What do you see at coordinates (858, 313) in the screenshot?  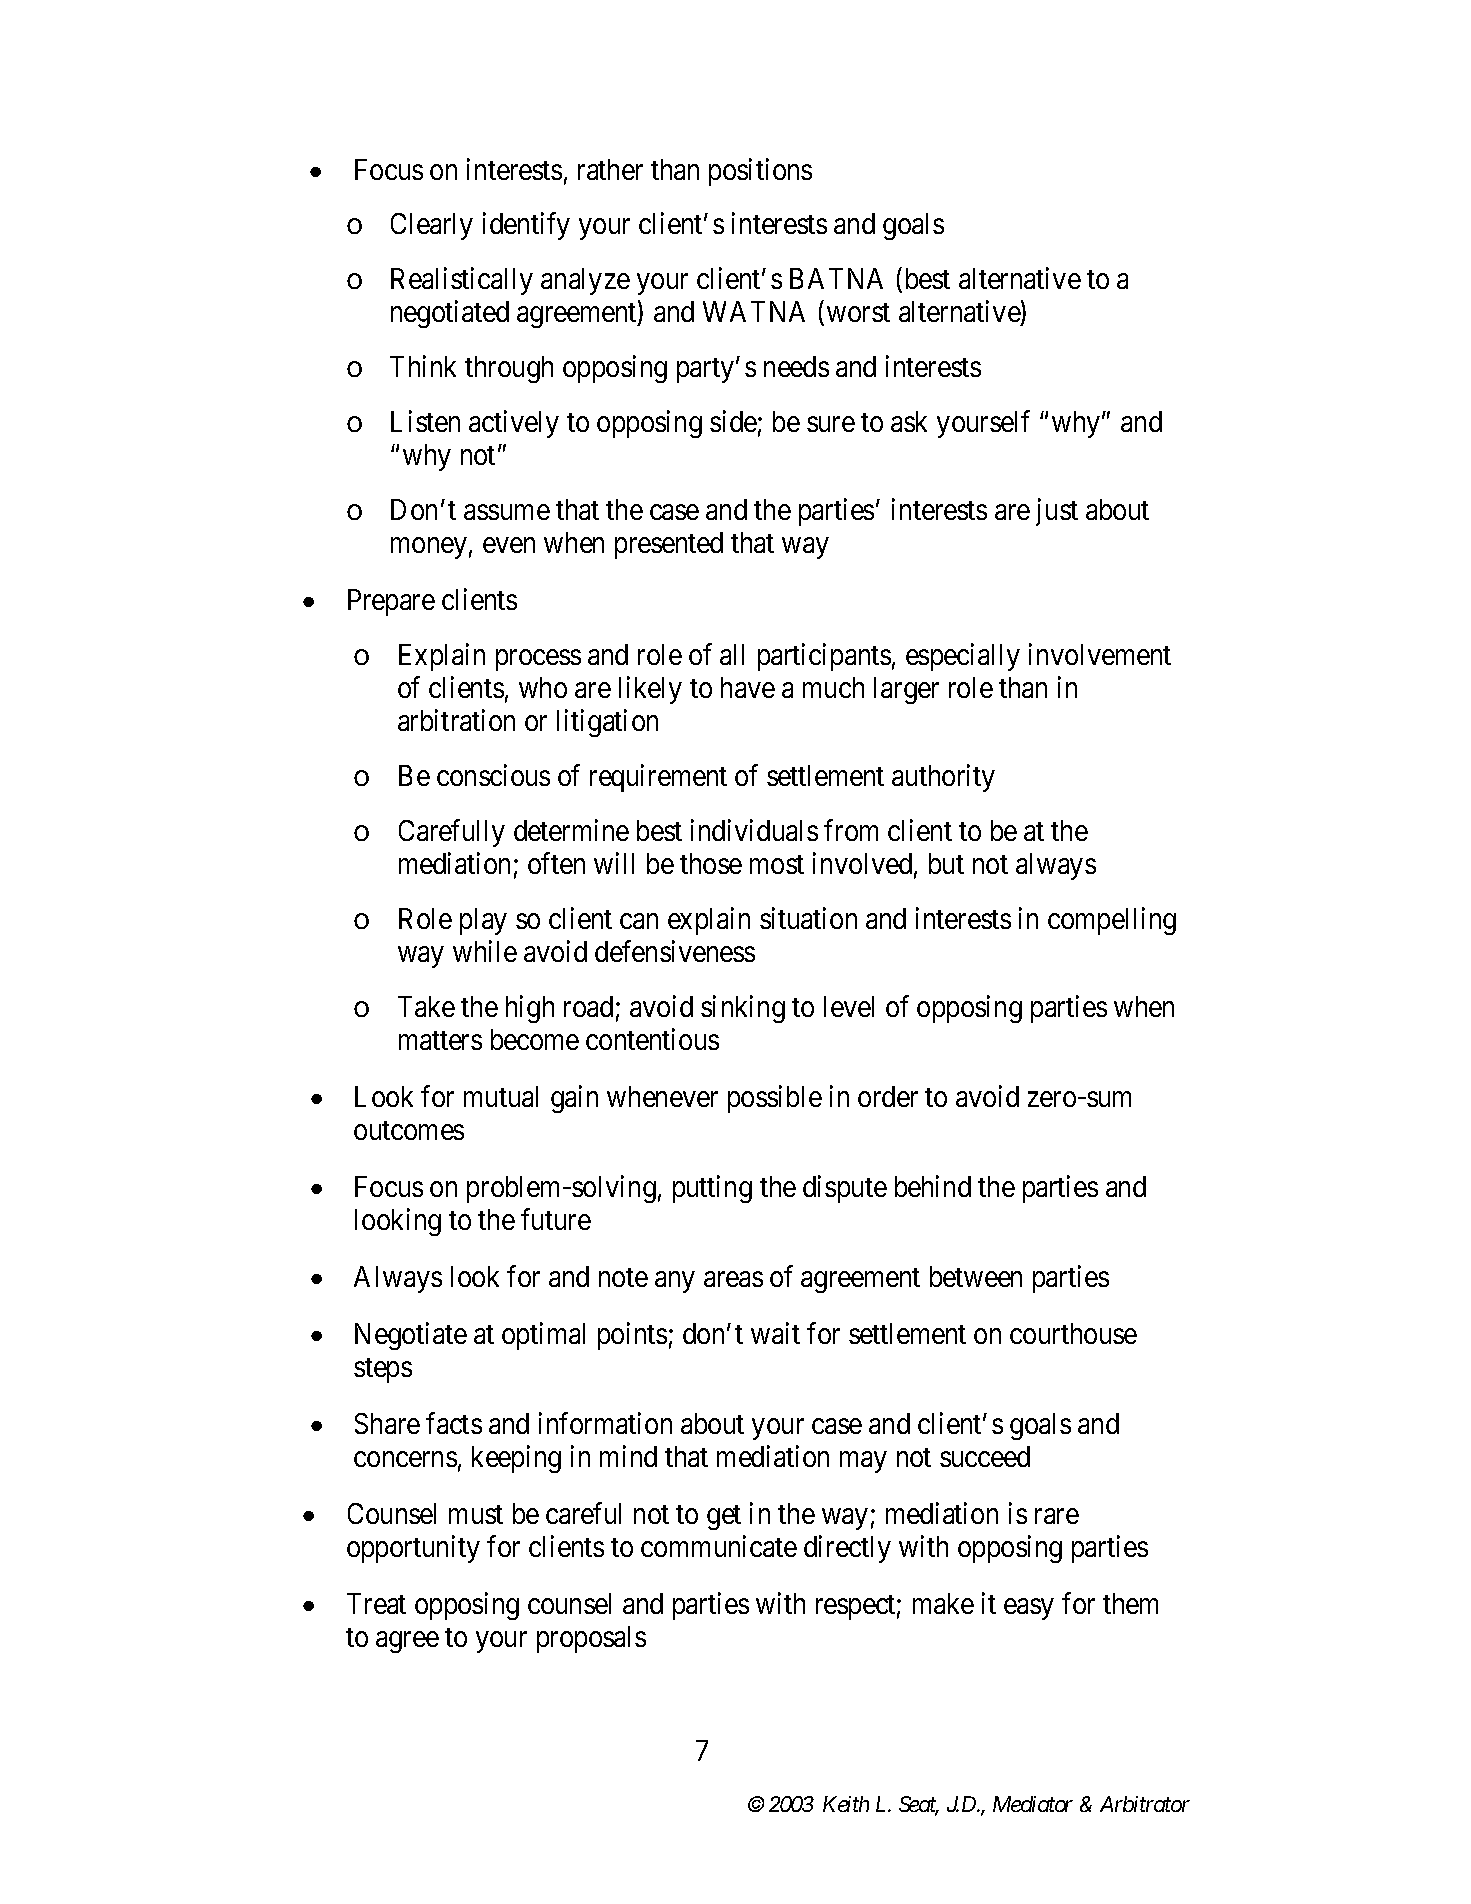 I see `worst` at bounding box center [858, 313].
